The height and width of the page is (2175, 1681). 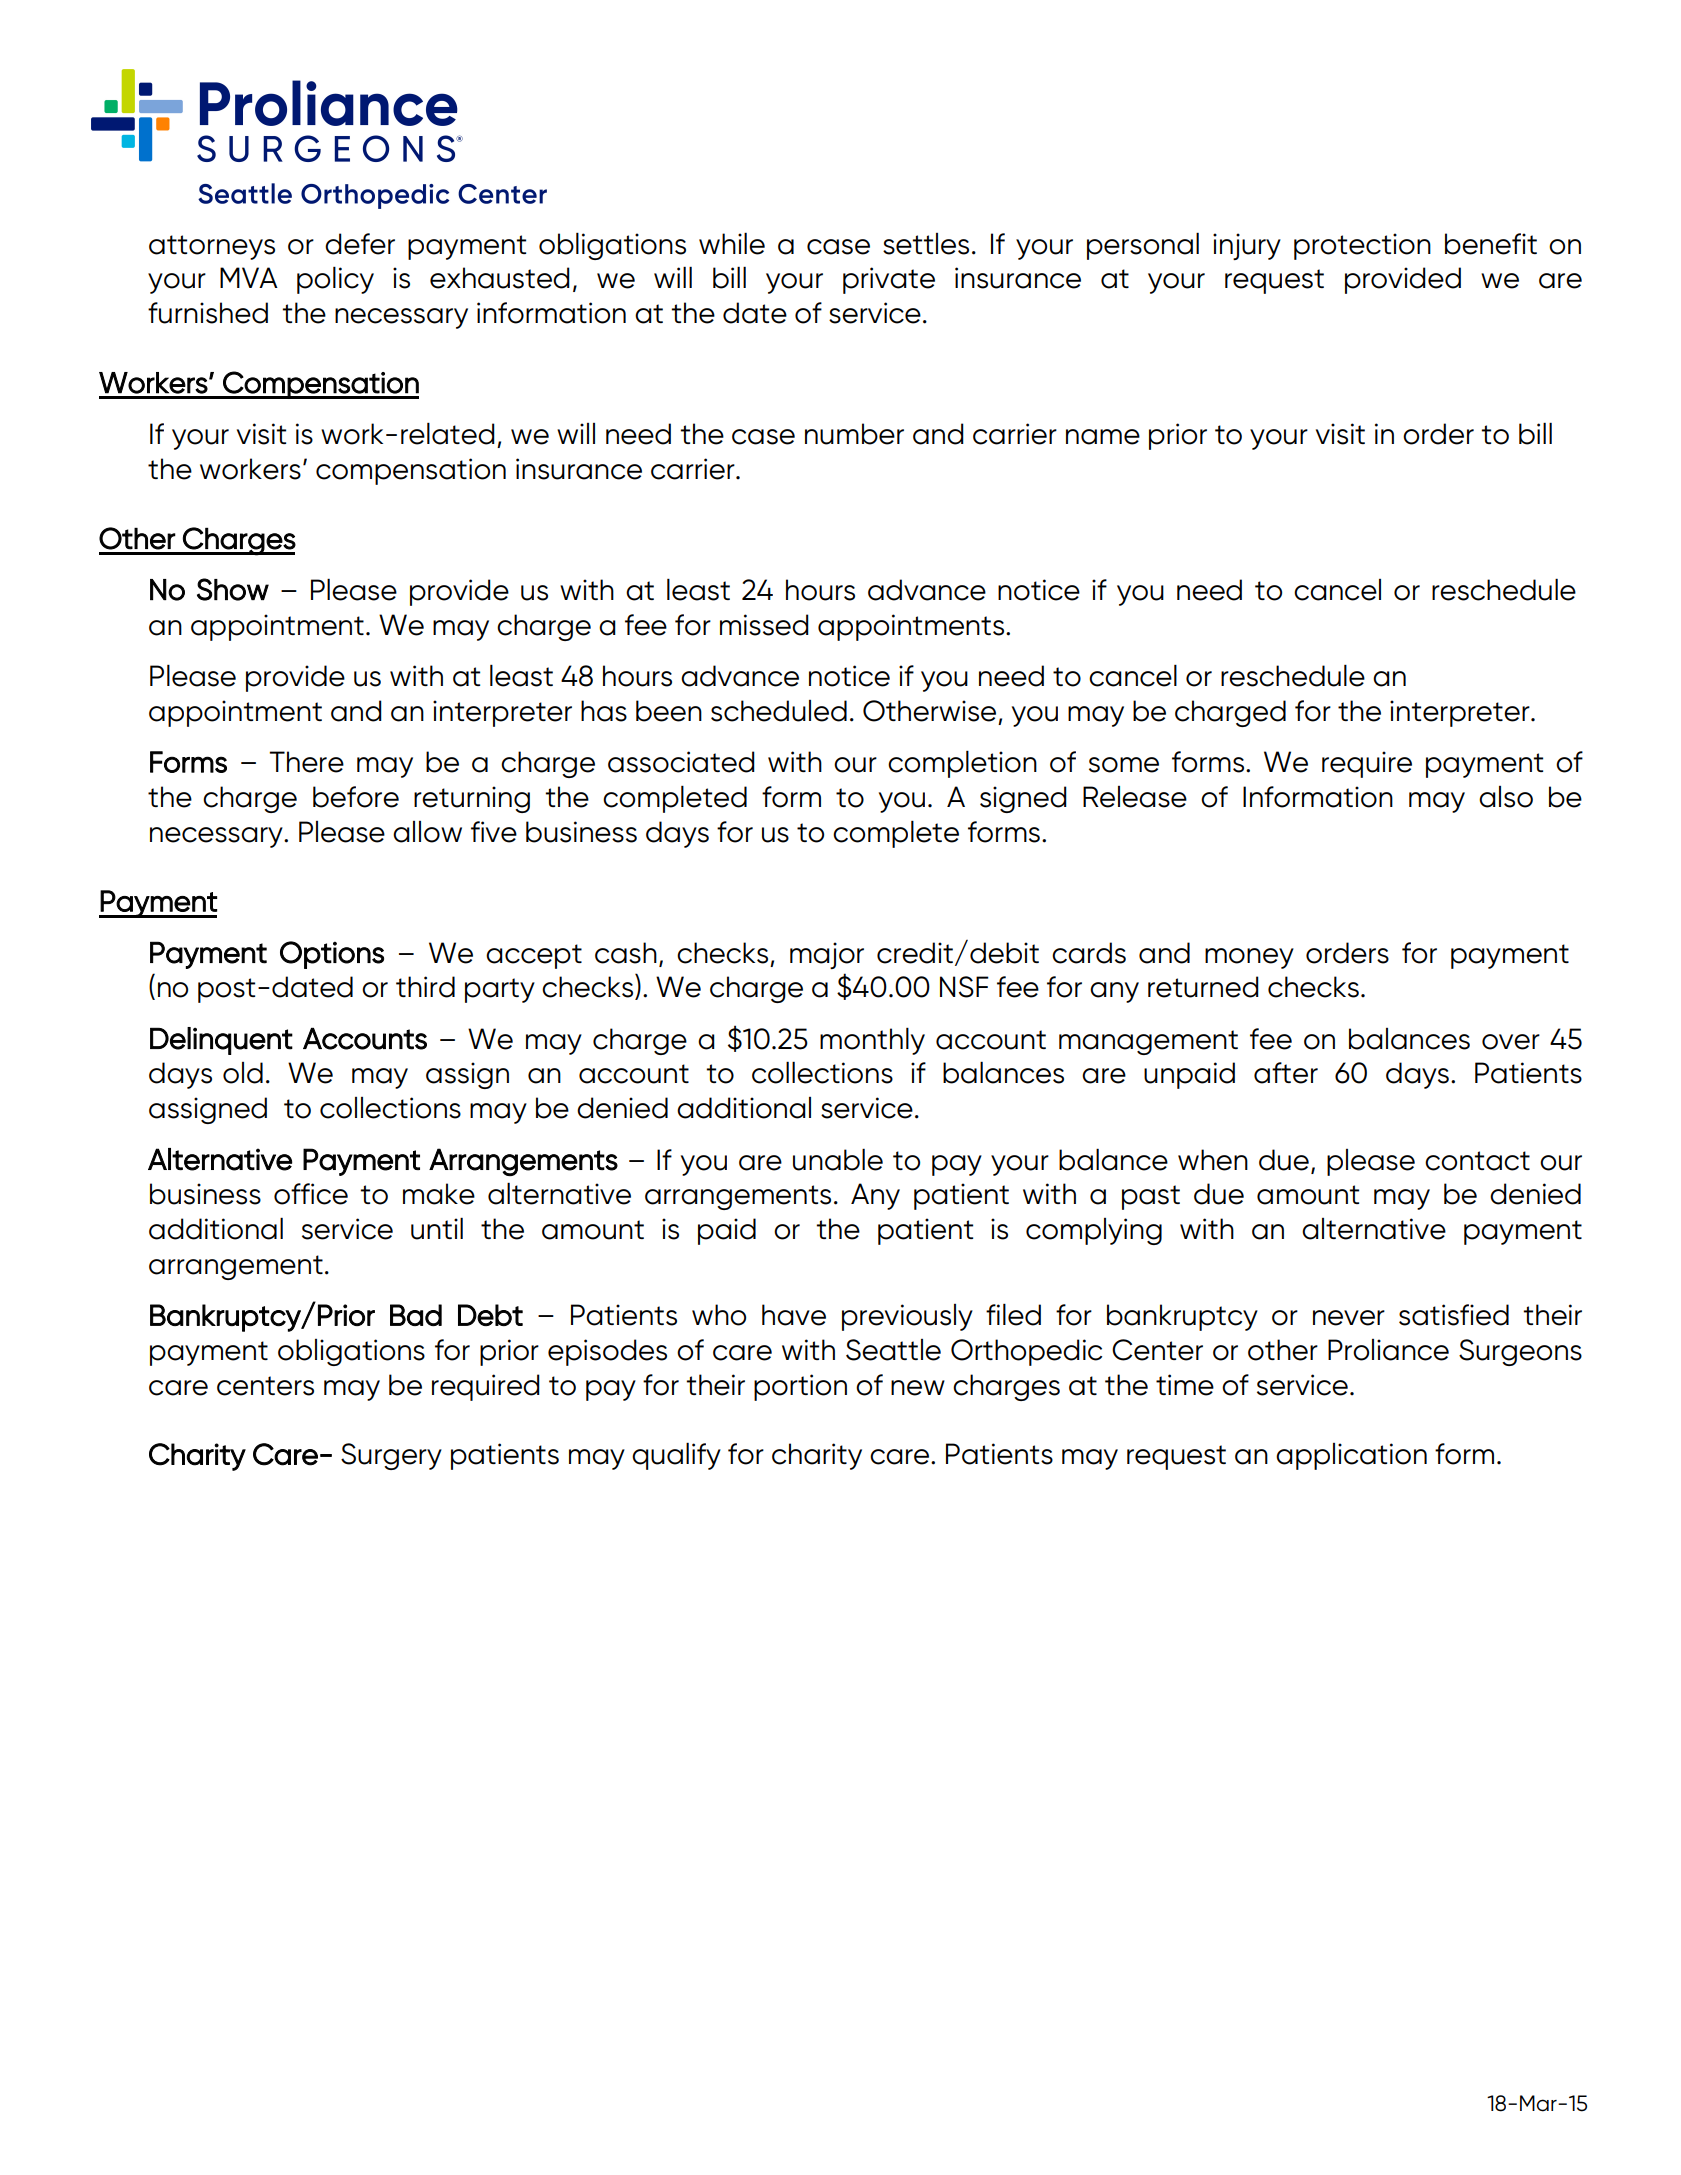 What do you see at coordinates (1506, 797) in the page?
I see `also` at bounding box center [1506, 797].
